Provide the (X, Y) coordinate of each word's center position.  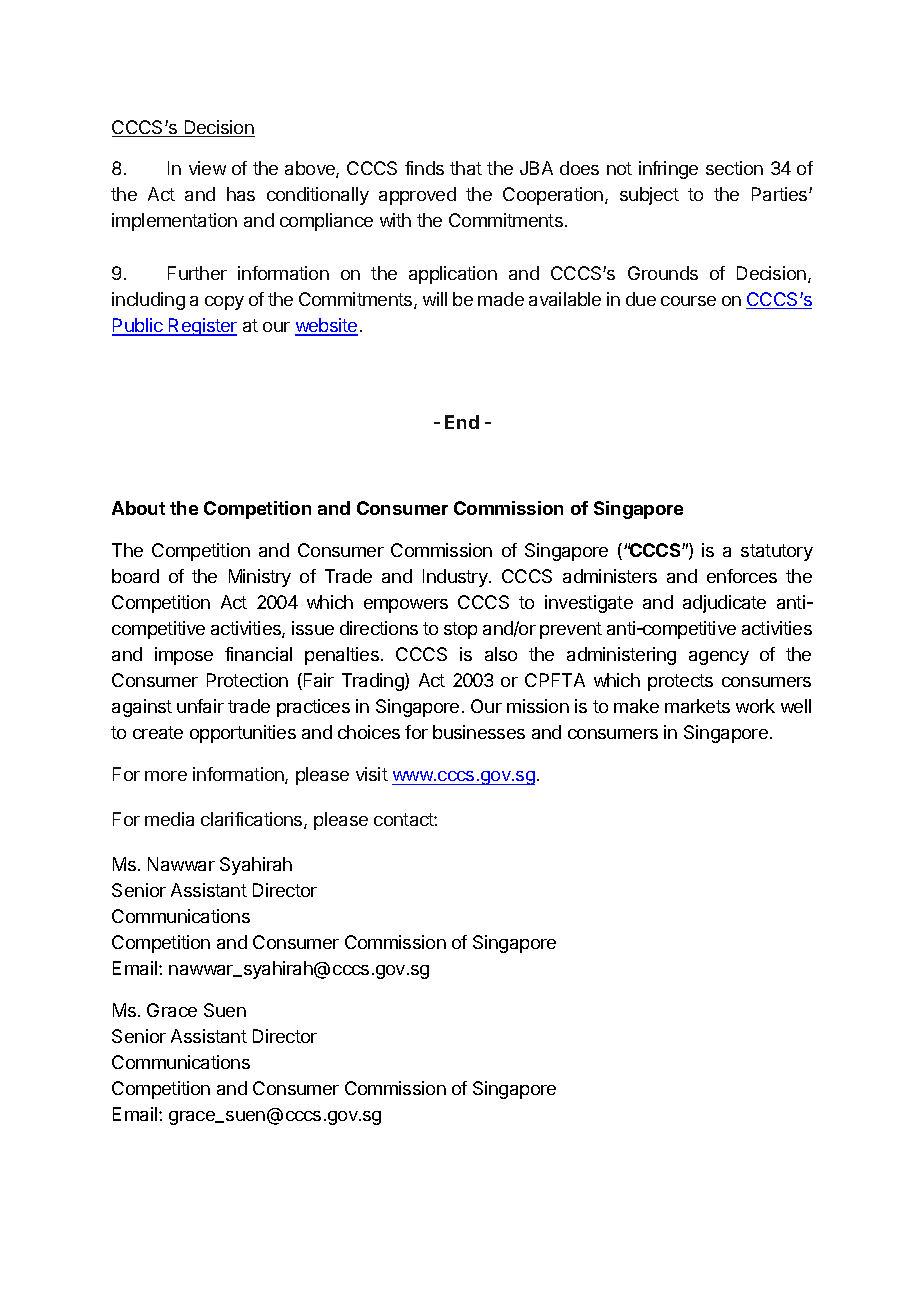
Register (202, 327)
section (734, 168)
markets (697, 706)
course (688, 301)
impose (184, 656)
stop (460, 630)
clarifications (253, 820)
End (462, 422)
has (241, 194)
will (435, 299)
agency (719, 658)
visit (372, 774)
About (138, 508)
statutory (777, 552)
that (466, 168)
